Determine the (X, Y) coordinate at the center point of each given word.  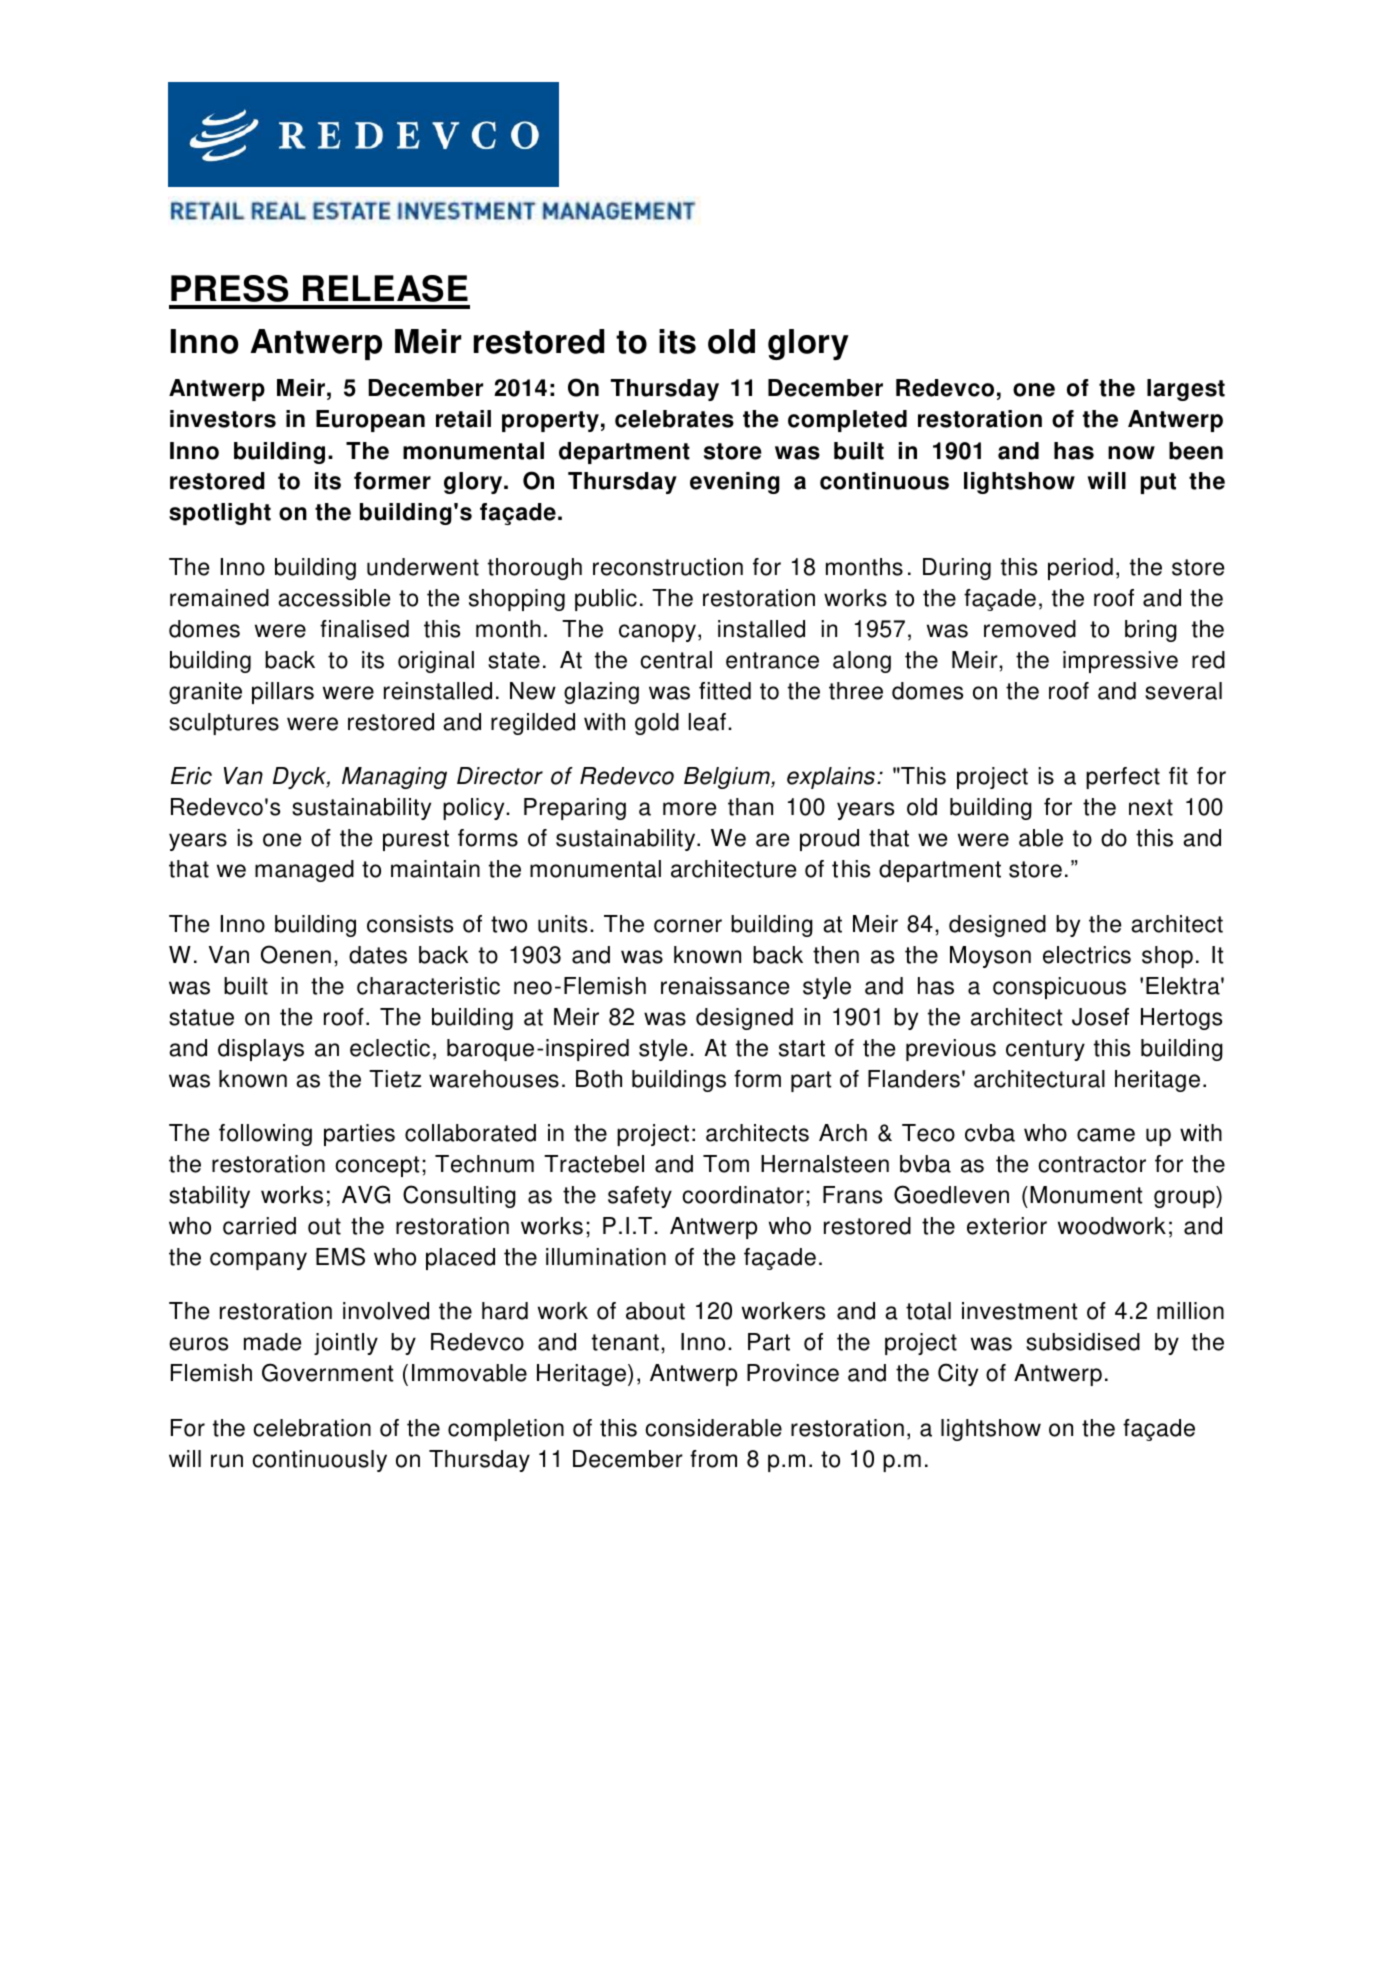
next (1151, 807)
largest (1186, 390)
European (370, 421)
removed (1030, 629)
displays (261, 1050)
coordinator (743, 1195)
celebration (312, 1428)
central (676, 660)
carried (259, 1226)
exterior (1007, 1226)
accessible (334, 598)
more (689, 809)
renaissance (725, 986)
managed (304, 871)
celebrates (674, 419)
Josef (1100, 1017)
